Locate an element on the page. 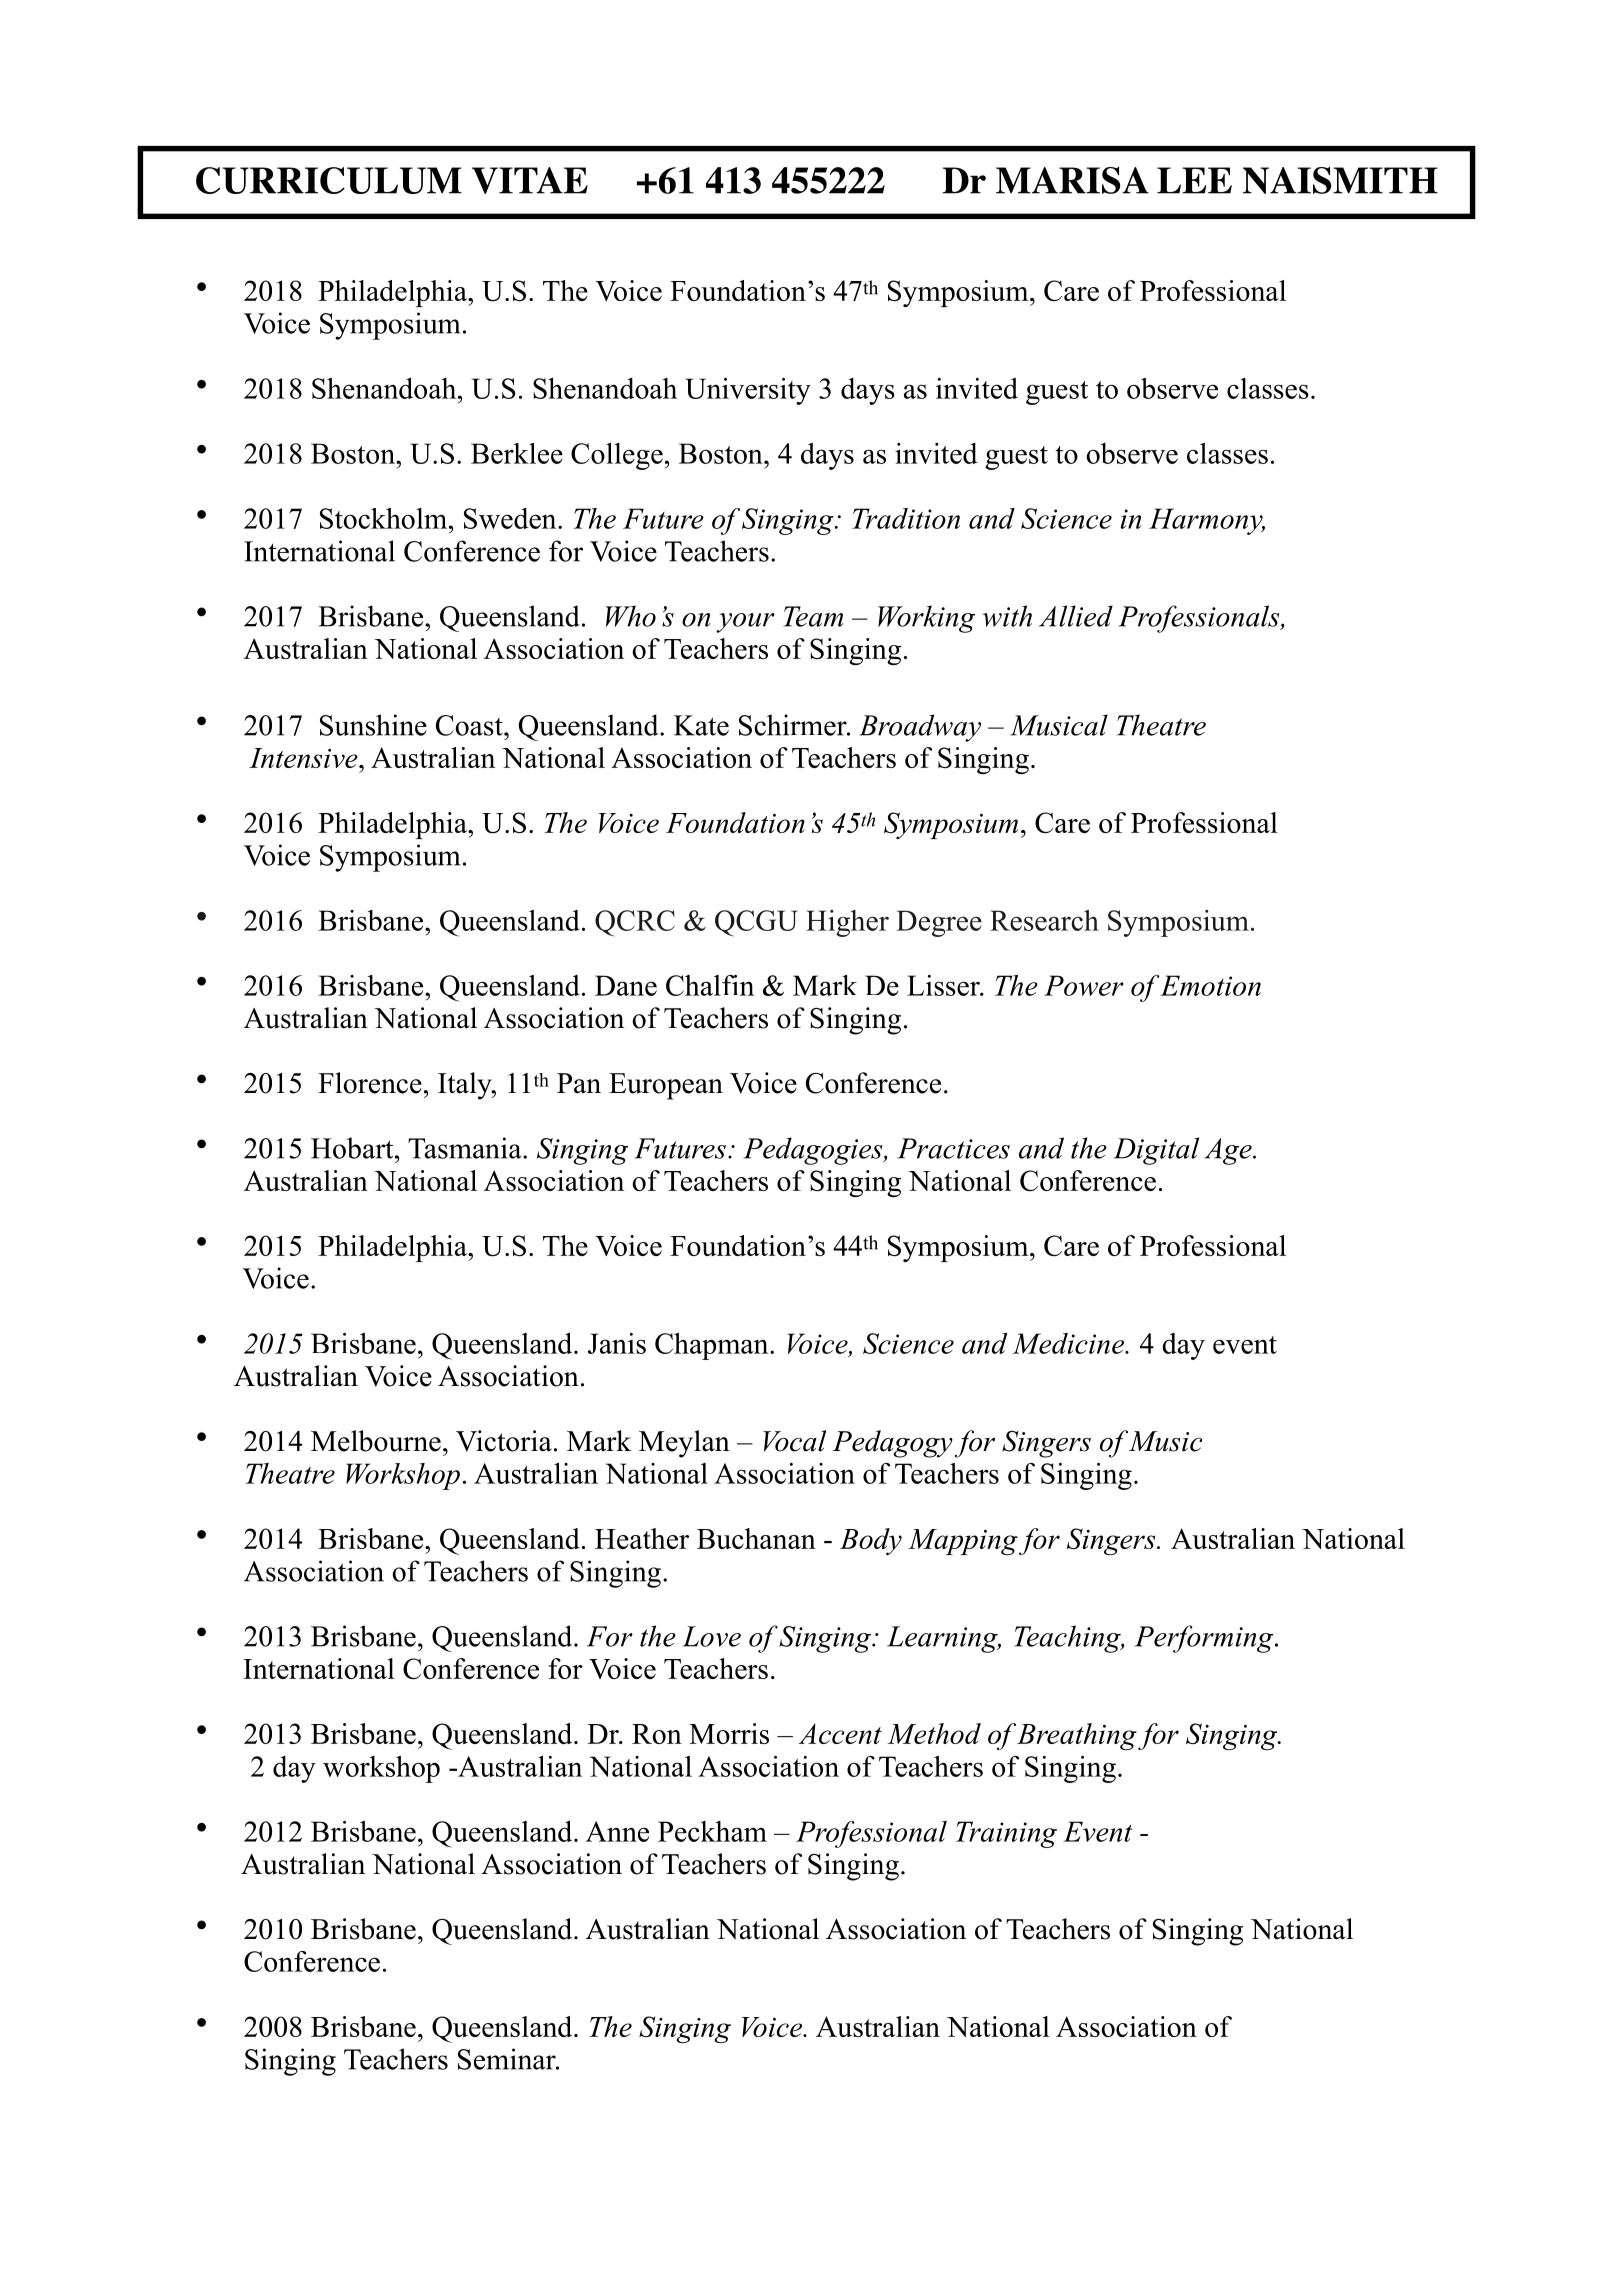 The width and height of the document is (1613, 2283). Melbourne is located at coordinates (376, 1441).
